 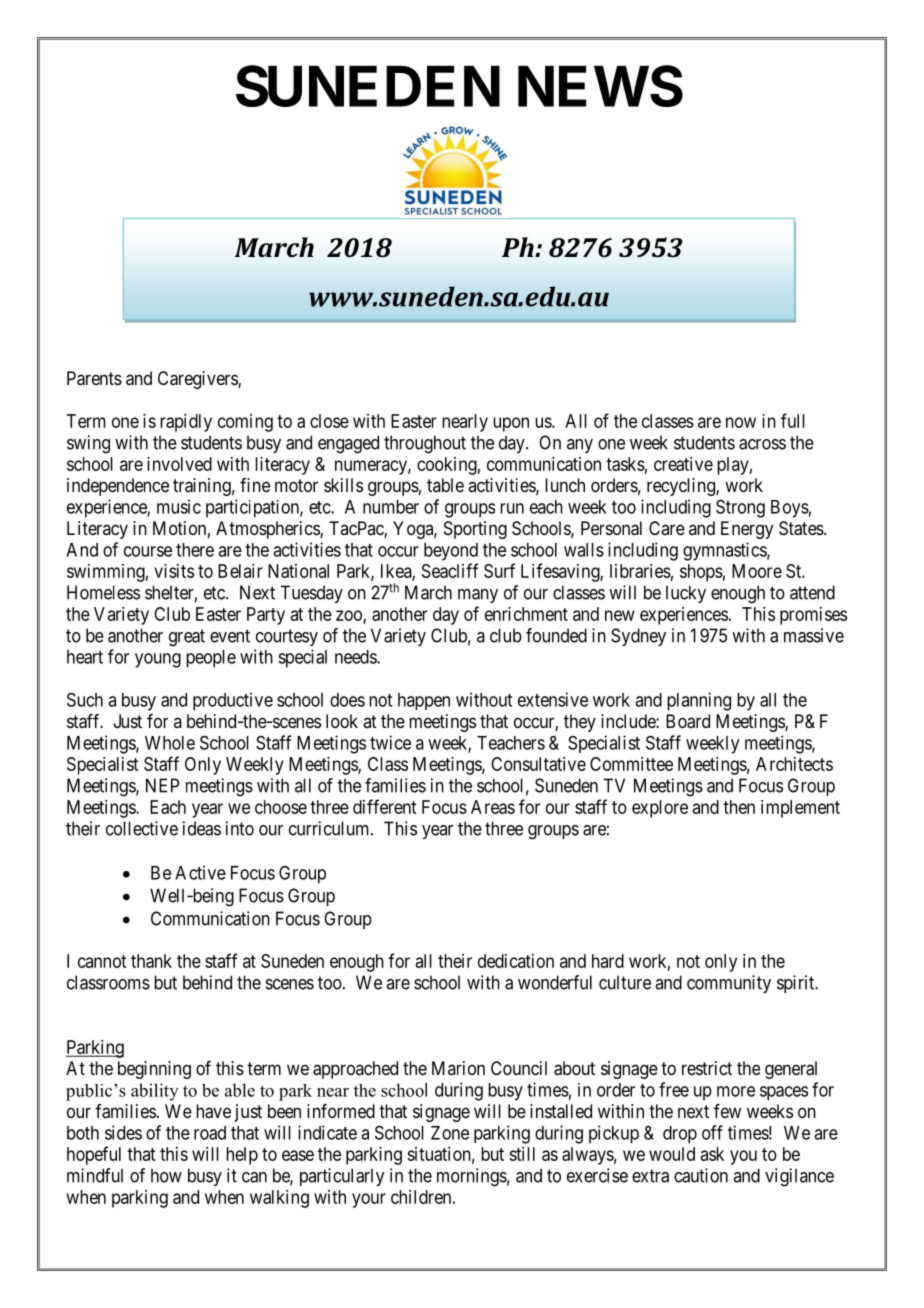 I want to click on young, so click(x=158, y=660).
